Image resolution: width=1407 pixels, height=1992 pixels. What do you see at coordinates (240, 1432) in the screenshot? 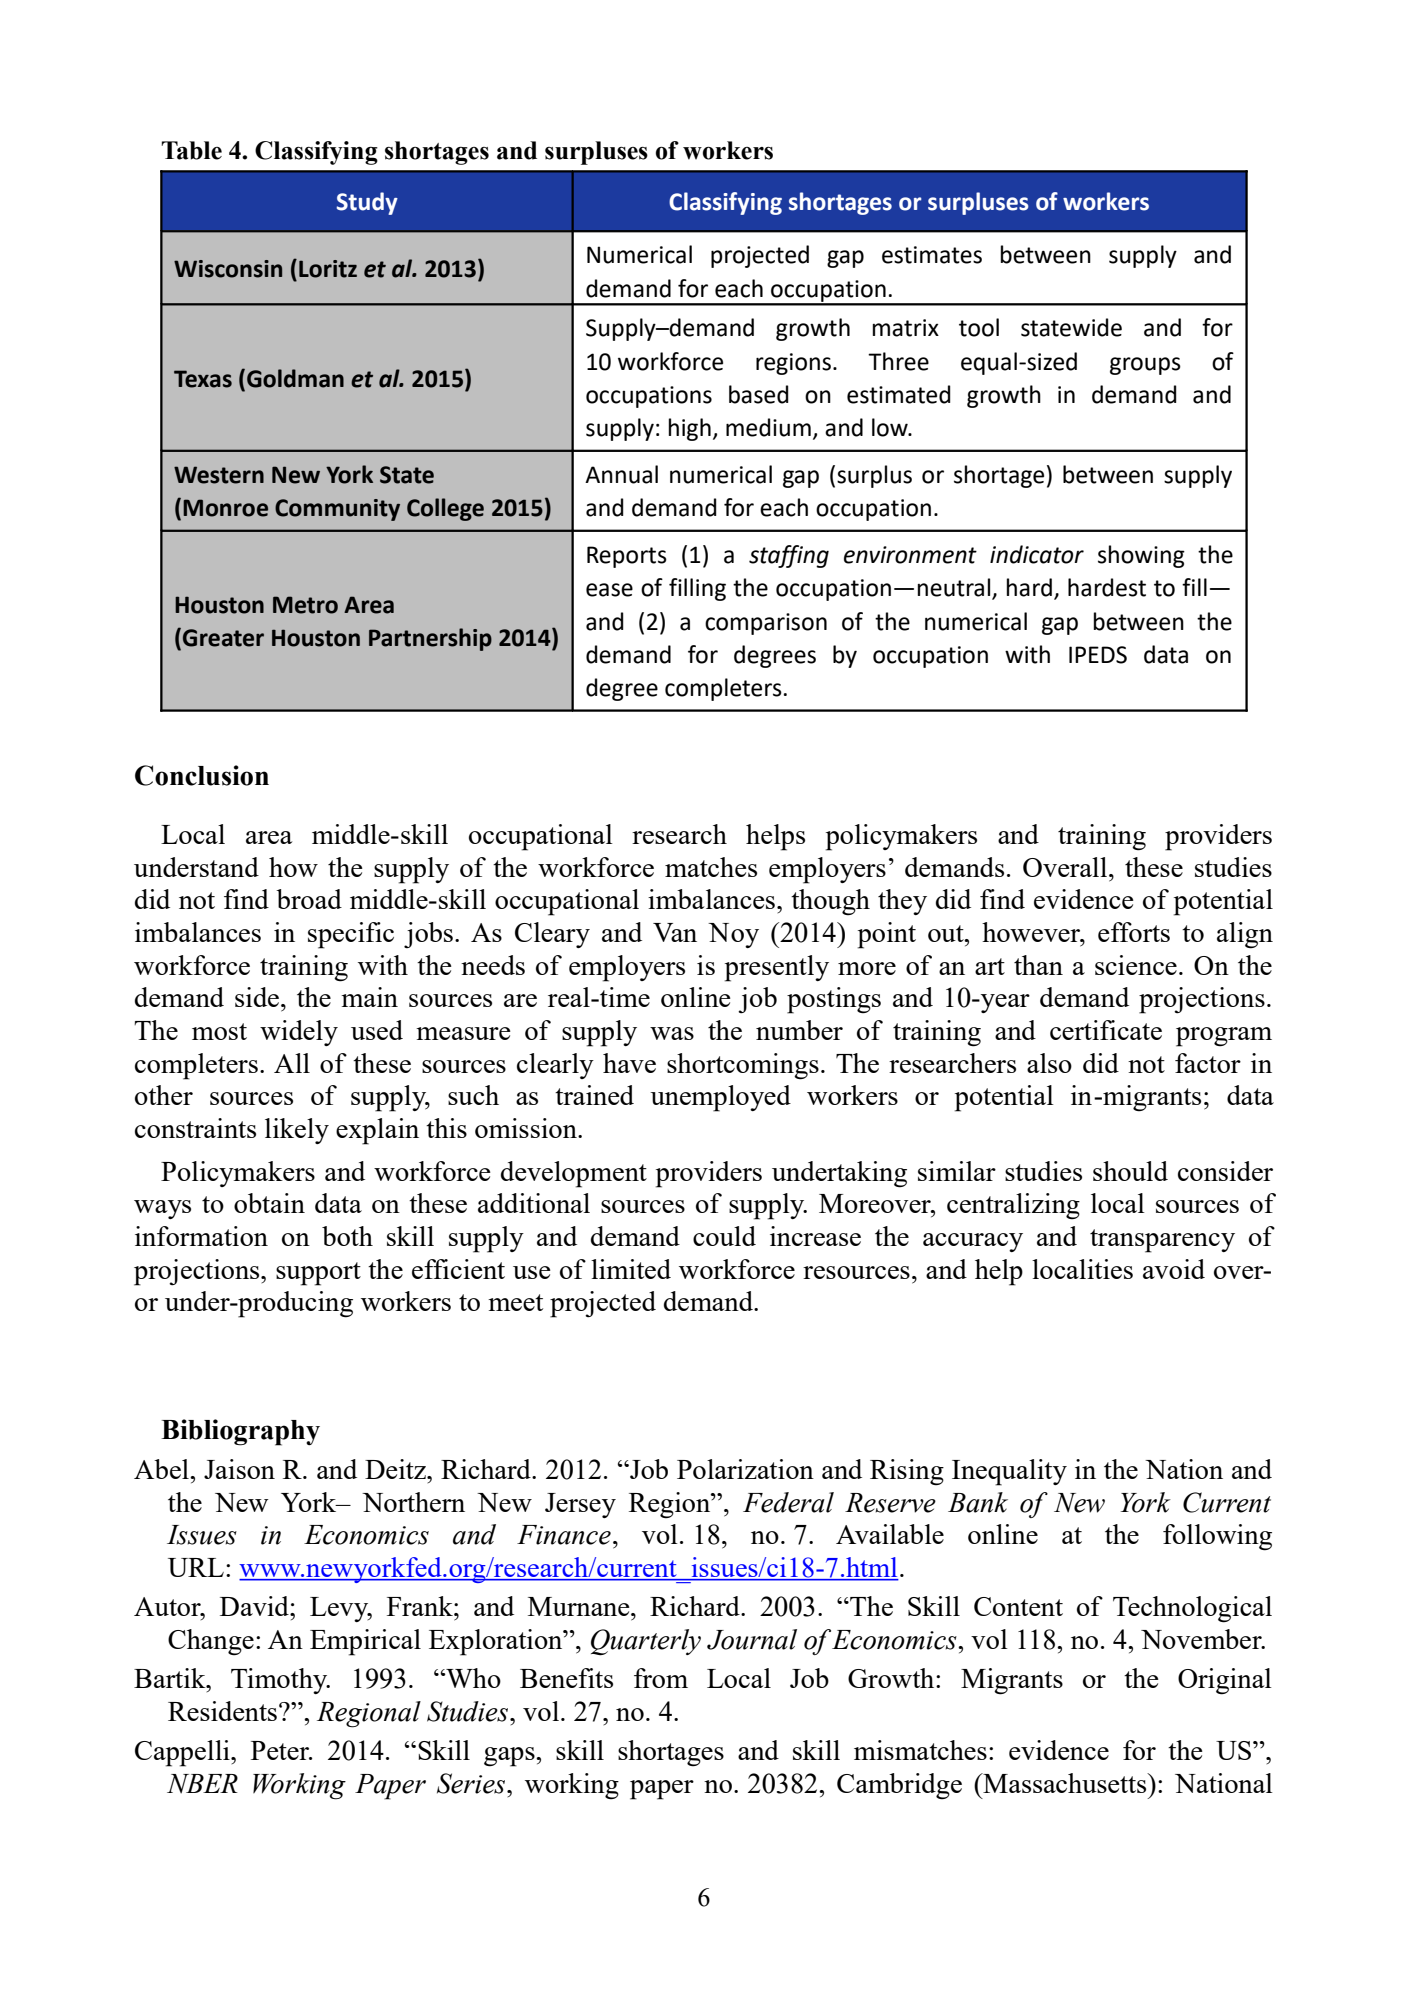
I see `Bibliography` at bounding box center [240, 1432].
